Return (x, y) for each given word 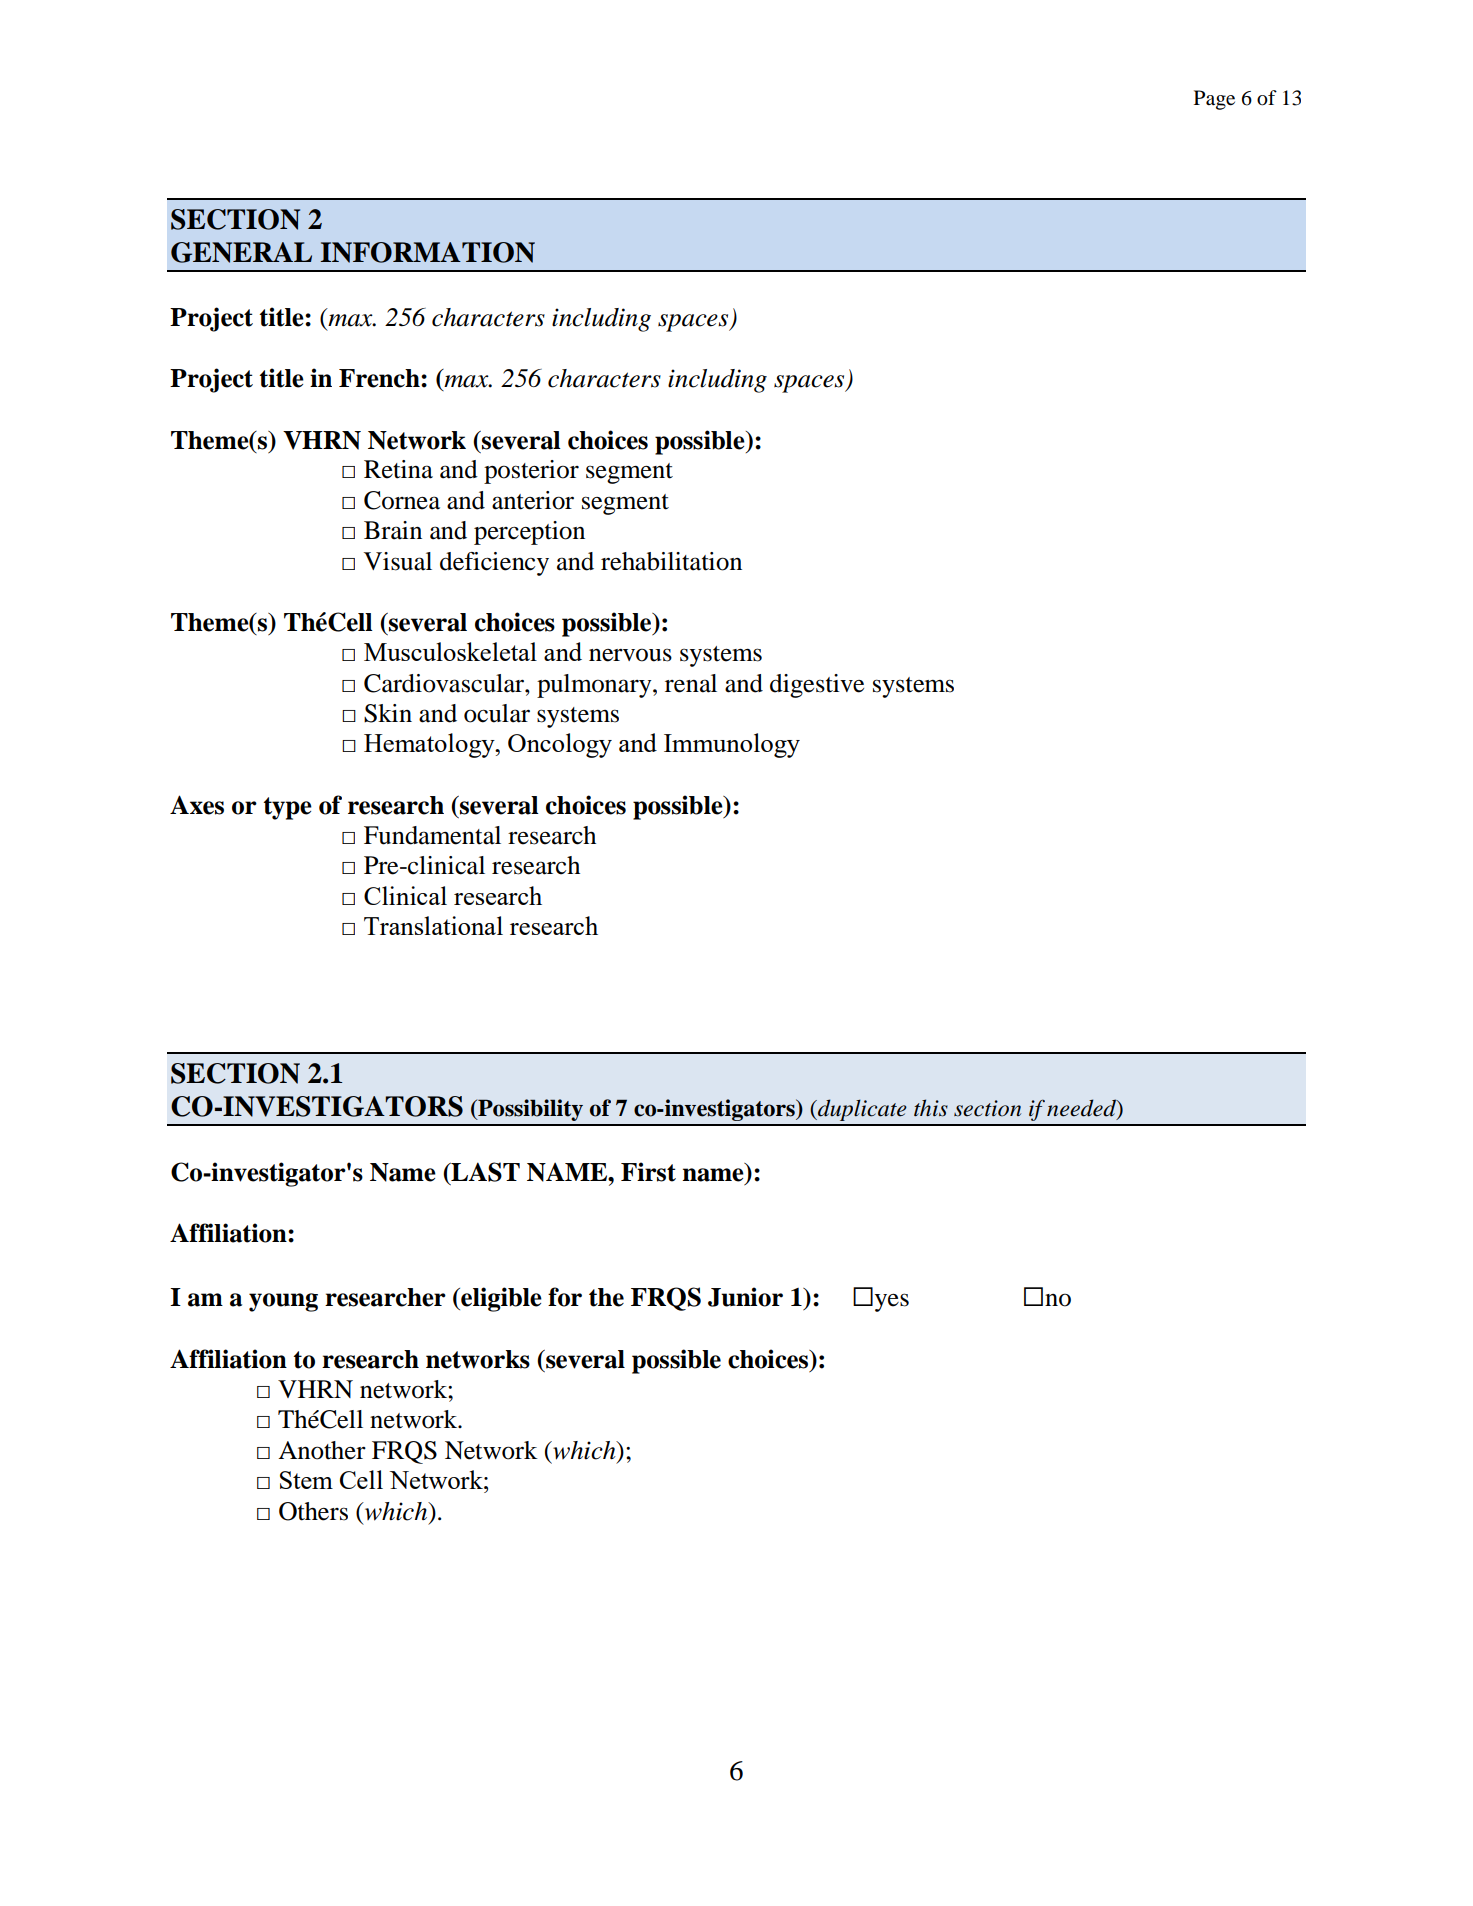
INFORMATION (428, 252)
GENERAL (241, 252)
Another (322, 1450)
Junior (745, 1297)
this (931, 1108)
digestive (817, 686)
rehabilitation (671, 561)
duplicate (861, 1110)
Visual (398, 561)
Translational (433, 925)
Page (1214, 100)
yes (892, 1302)
